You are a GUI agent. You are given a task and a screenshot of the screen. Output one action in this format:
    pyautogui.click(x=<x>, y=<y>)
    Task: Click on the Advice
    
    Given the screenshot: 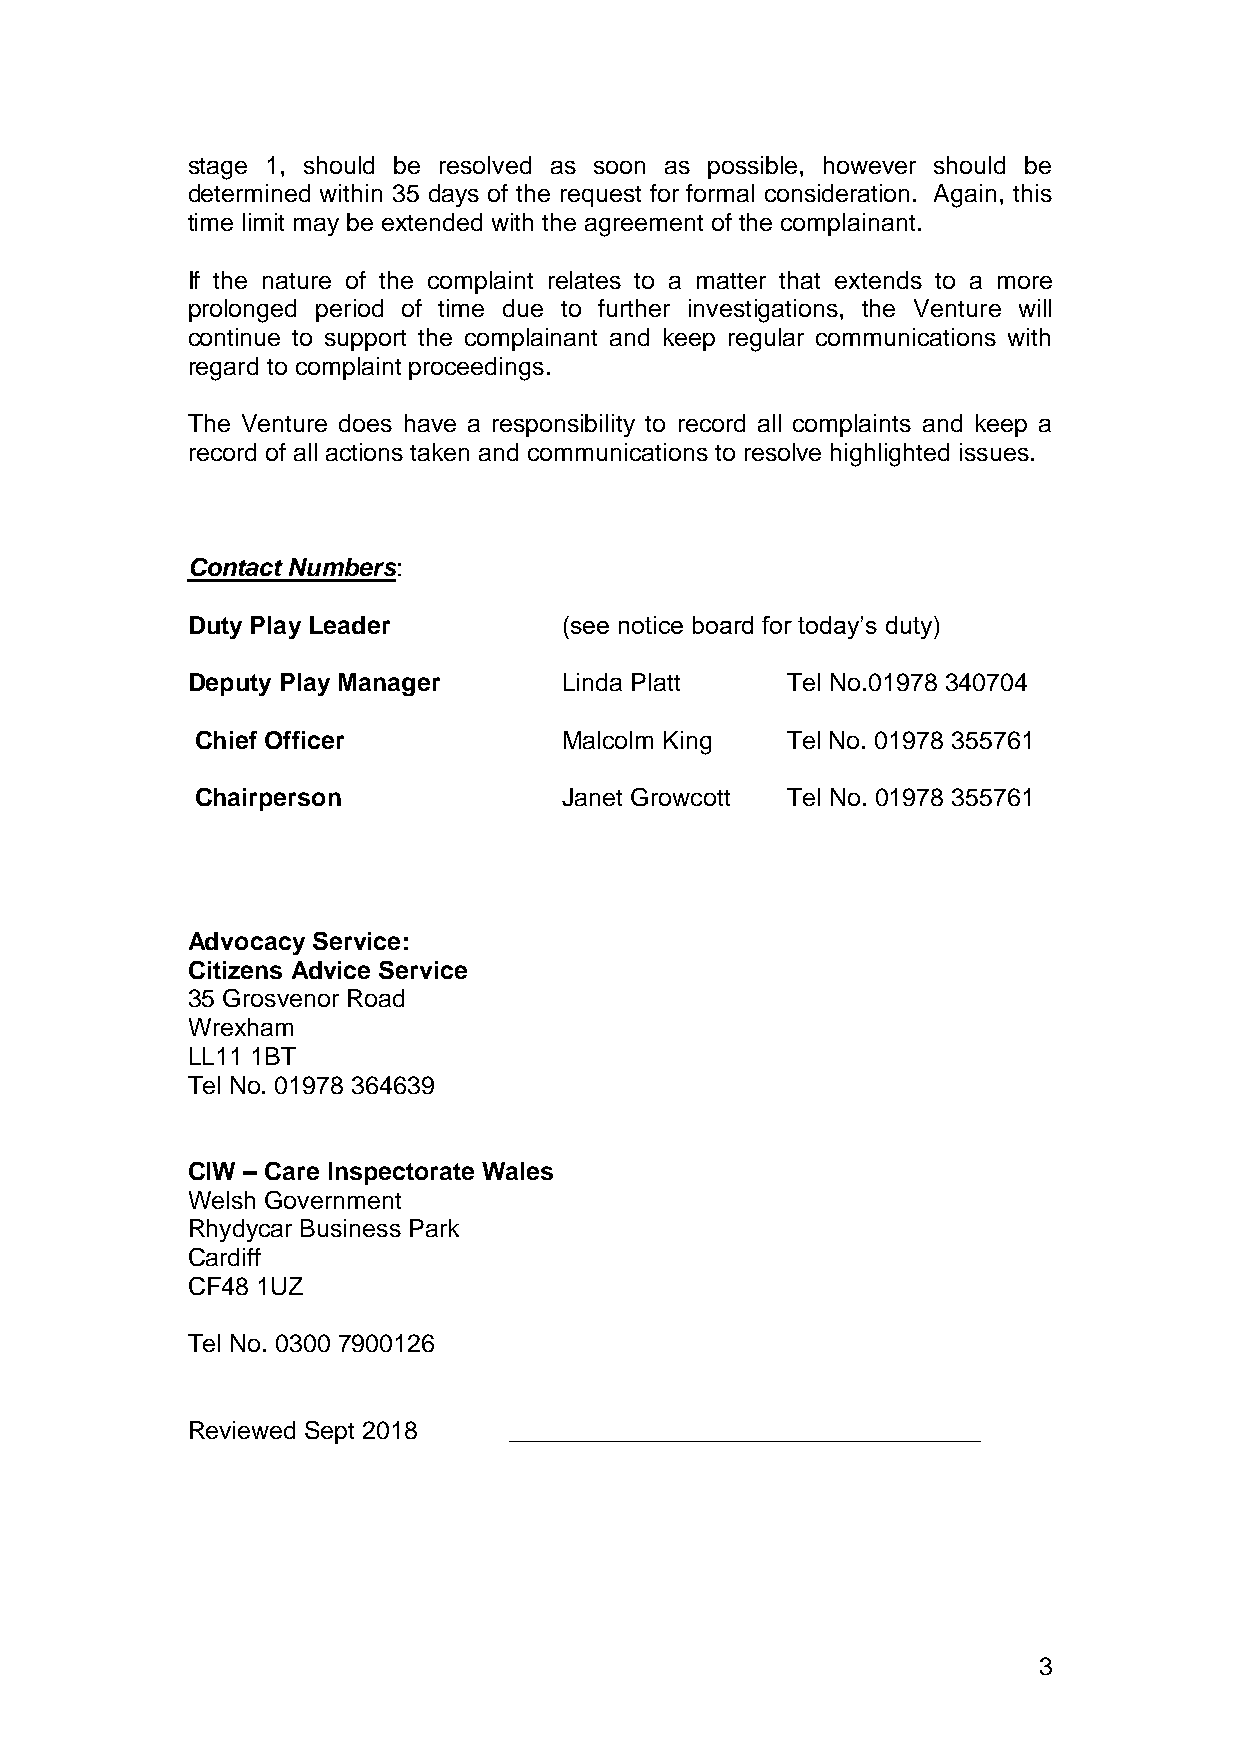 What is the action you would take?
    pyautogui.click(x=331, y=970)
